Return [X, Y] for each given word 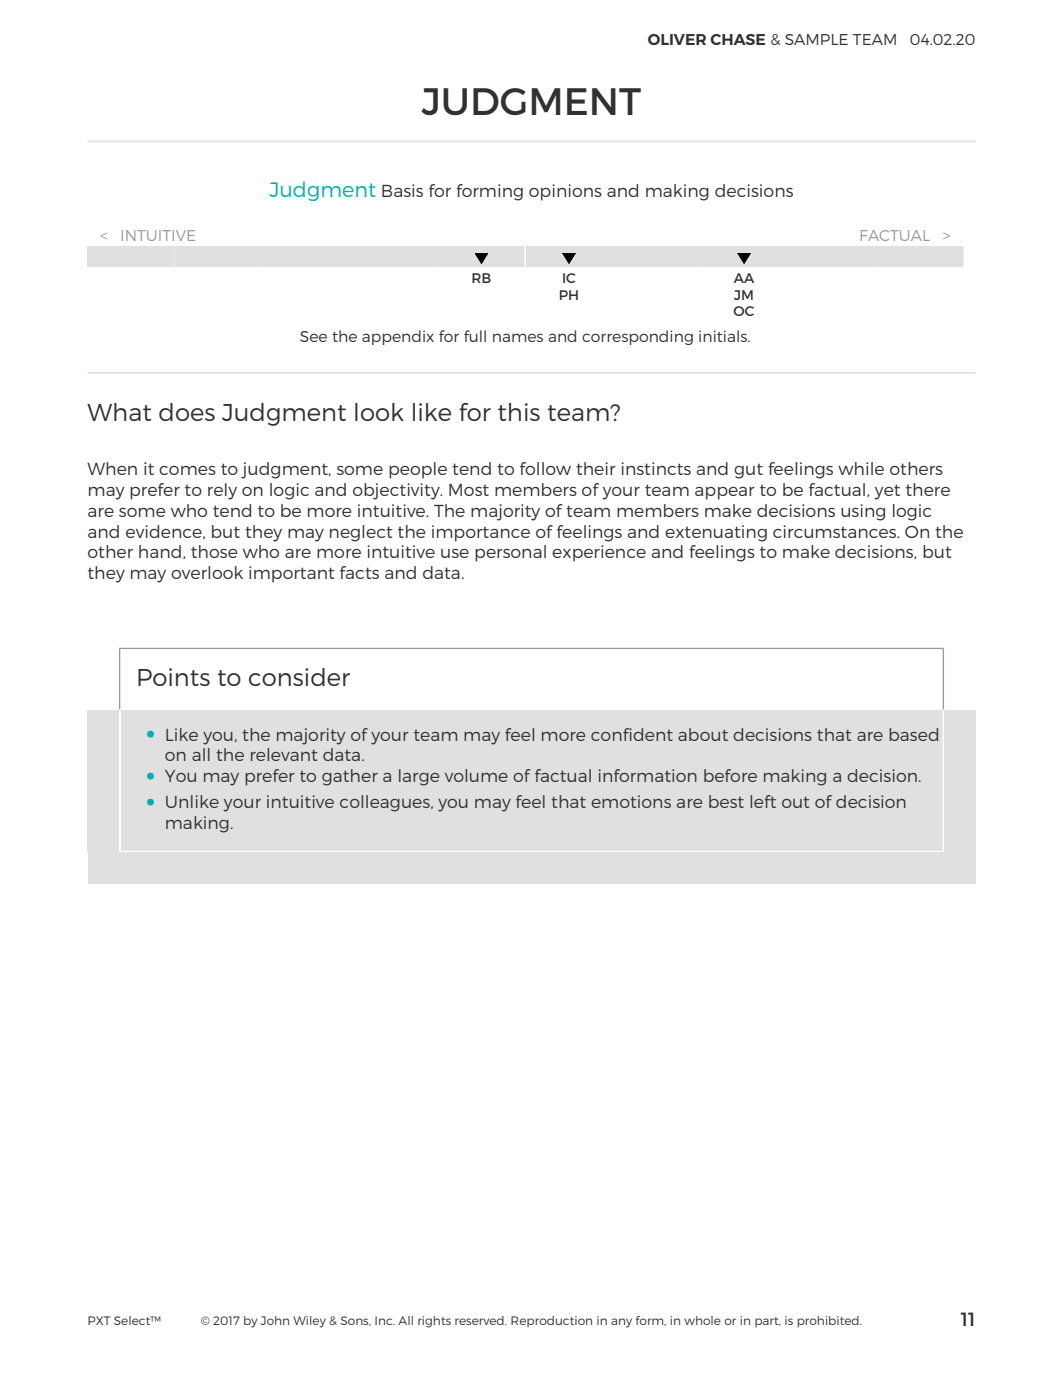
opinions [565, 192]
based [913, 734]
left [763, 801]
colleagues [386, 803]
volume [476, 775]
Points [174, 677]
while [861, 468]
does [187, 412]
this [519, 412]
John [275, 1320]
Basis [402, 190]
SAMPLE [816, 39]
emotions [631, 801]
